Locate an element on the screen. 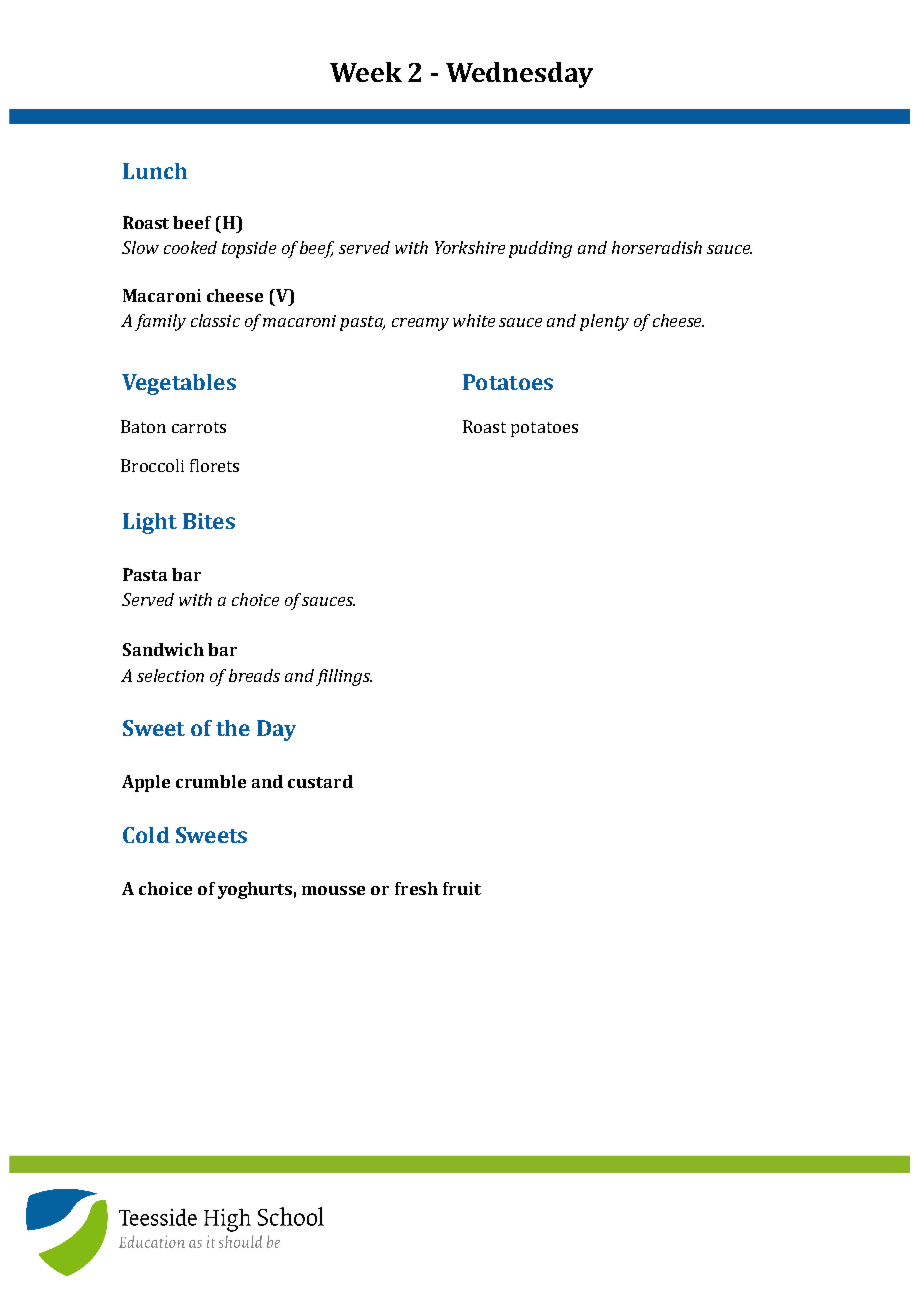 The height and width of the screenshot is (1307, 924). fresh is located at coordinates (416, 888).
